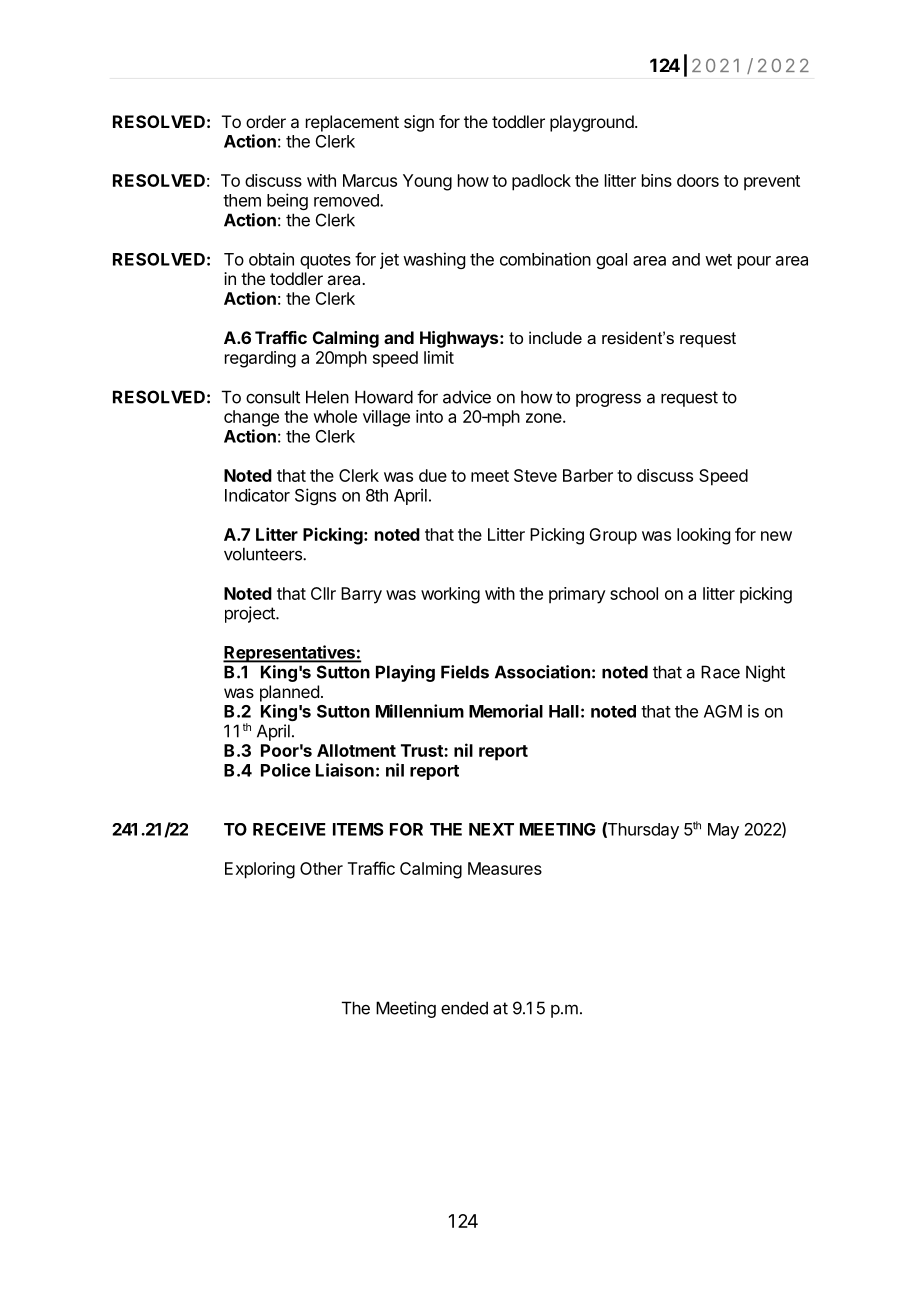 Image resolution: width=924 pixels, height=1308 pixels. Describe the element at coordinates (541, 182) in the screenshot. I see `padlock` at that location.
